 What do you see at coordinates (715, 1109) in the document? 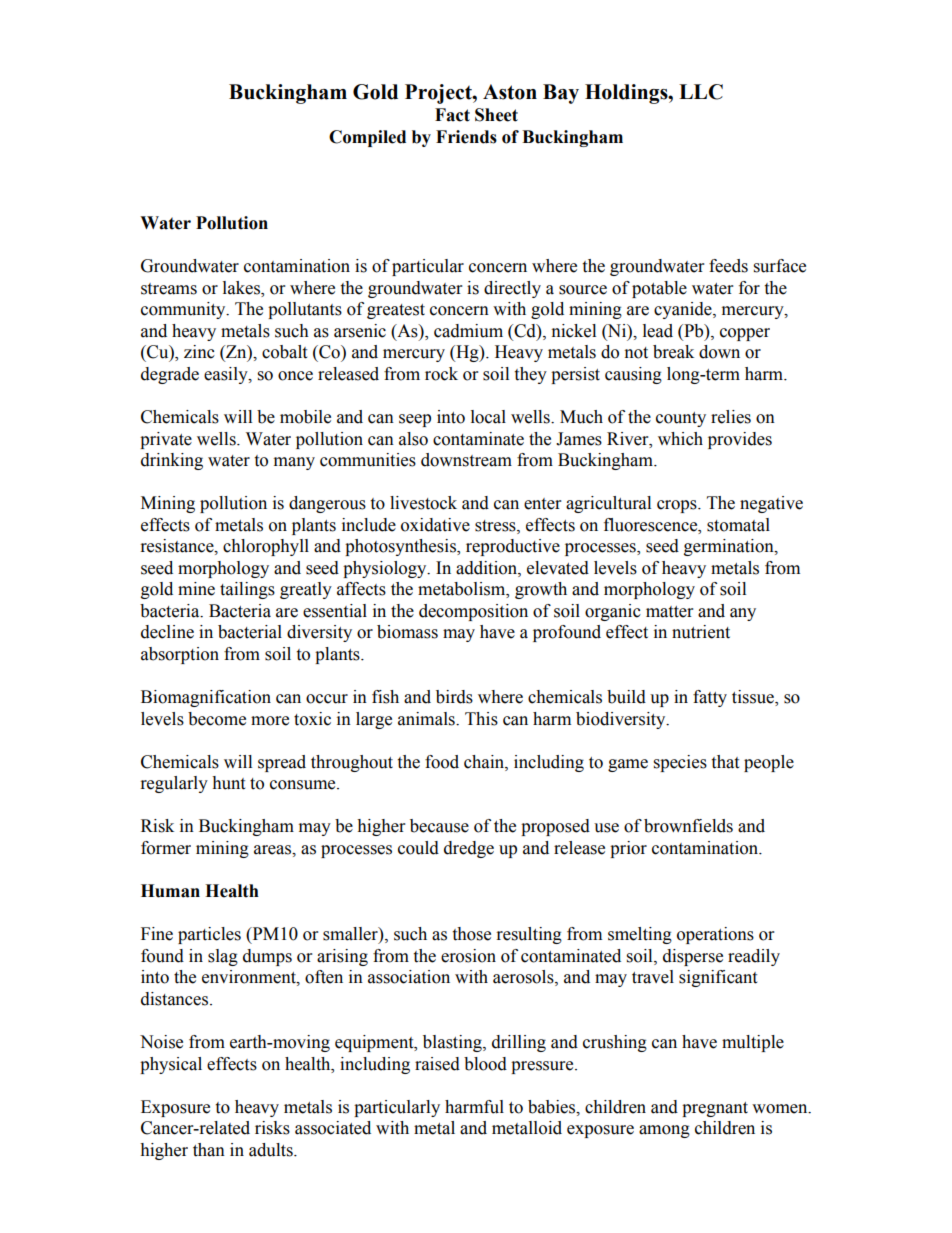
I see `pregnant` at bounding box center [715, 1109].
